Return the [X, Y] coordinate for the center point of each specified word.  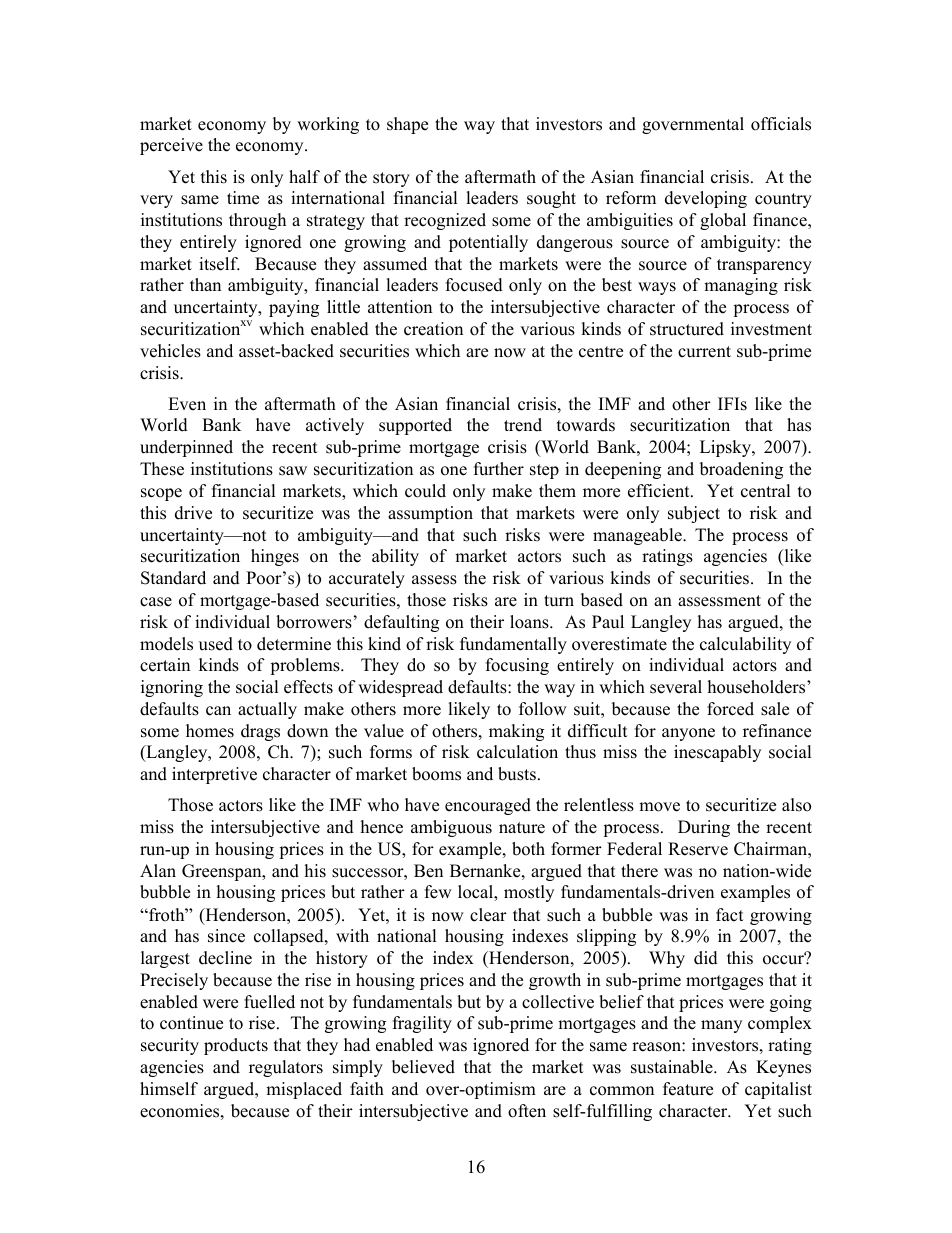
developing [706, 199]
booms [436, 774]
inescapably [717, 753]
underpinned [186, 448]
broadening [741, 470]
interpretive [214, 775]
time [243, 198]
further [499, 469]
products [236, 1046]
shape [407, 125]
